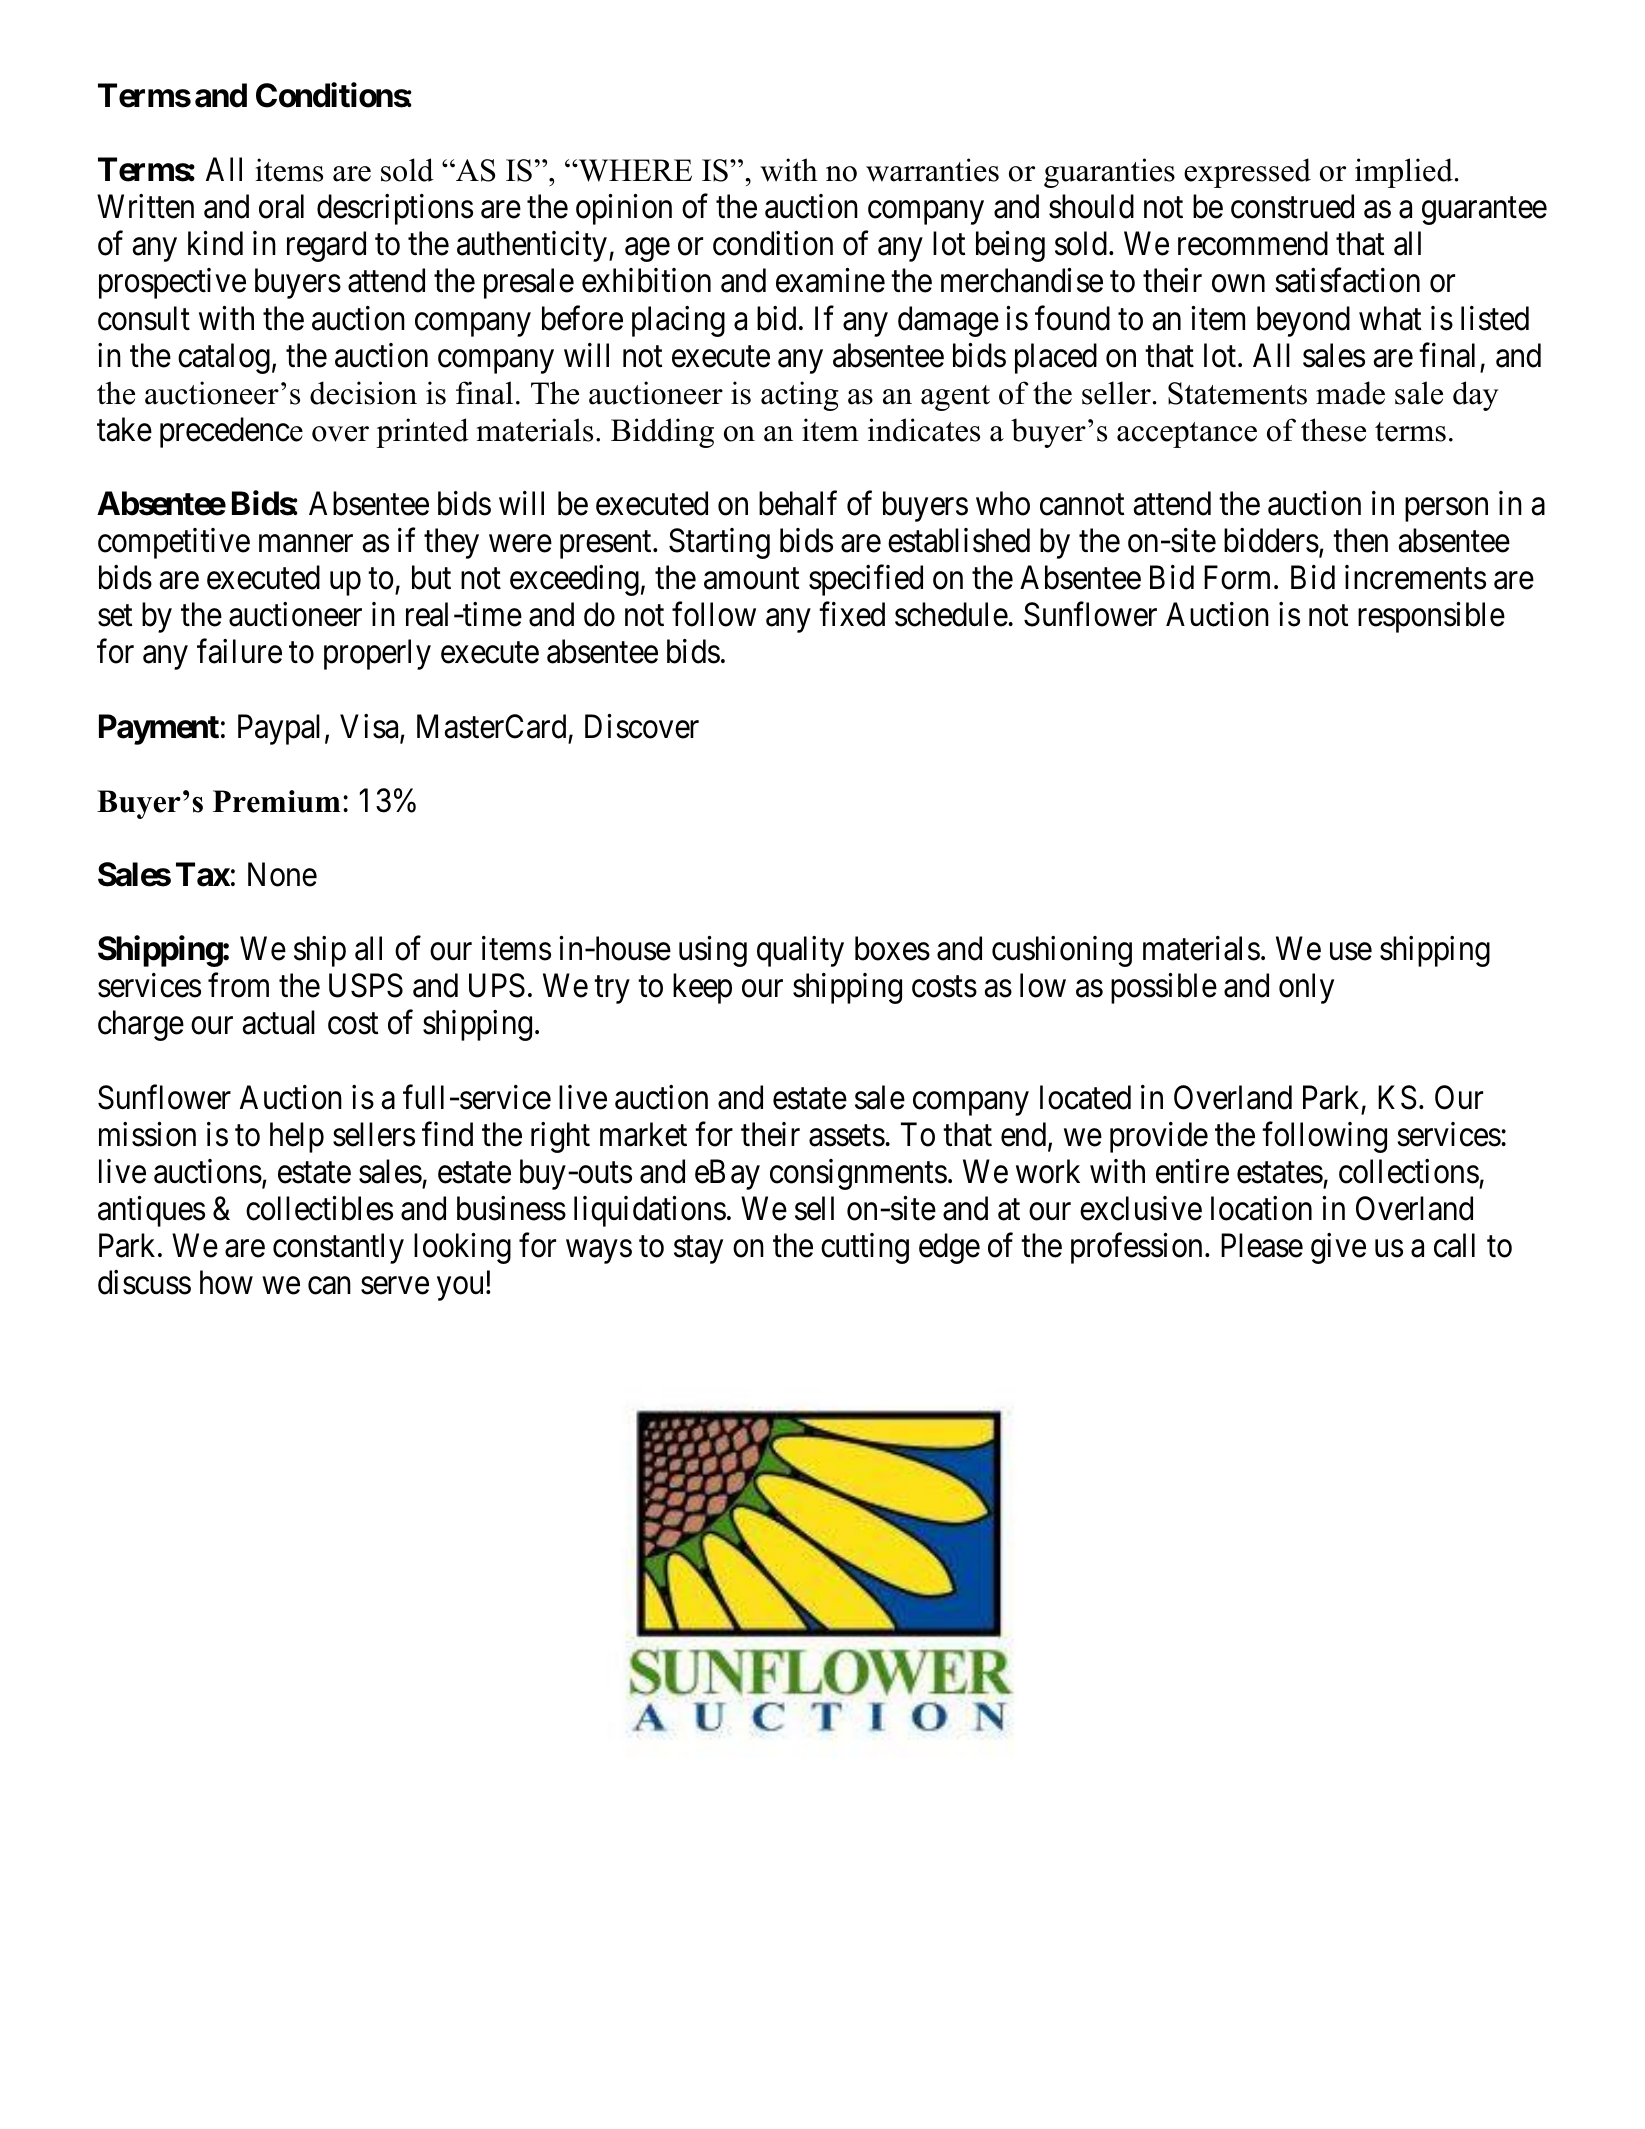 Image resolution: width=1645 pixels, height=2129 pixels. What do you see at coordinates (798, 503) in the image?
I see `behalf` at bounding box center [798, 503].
